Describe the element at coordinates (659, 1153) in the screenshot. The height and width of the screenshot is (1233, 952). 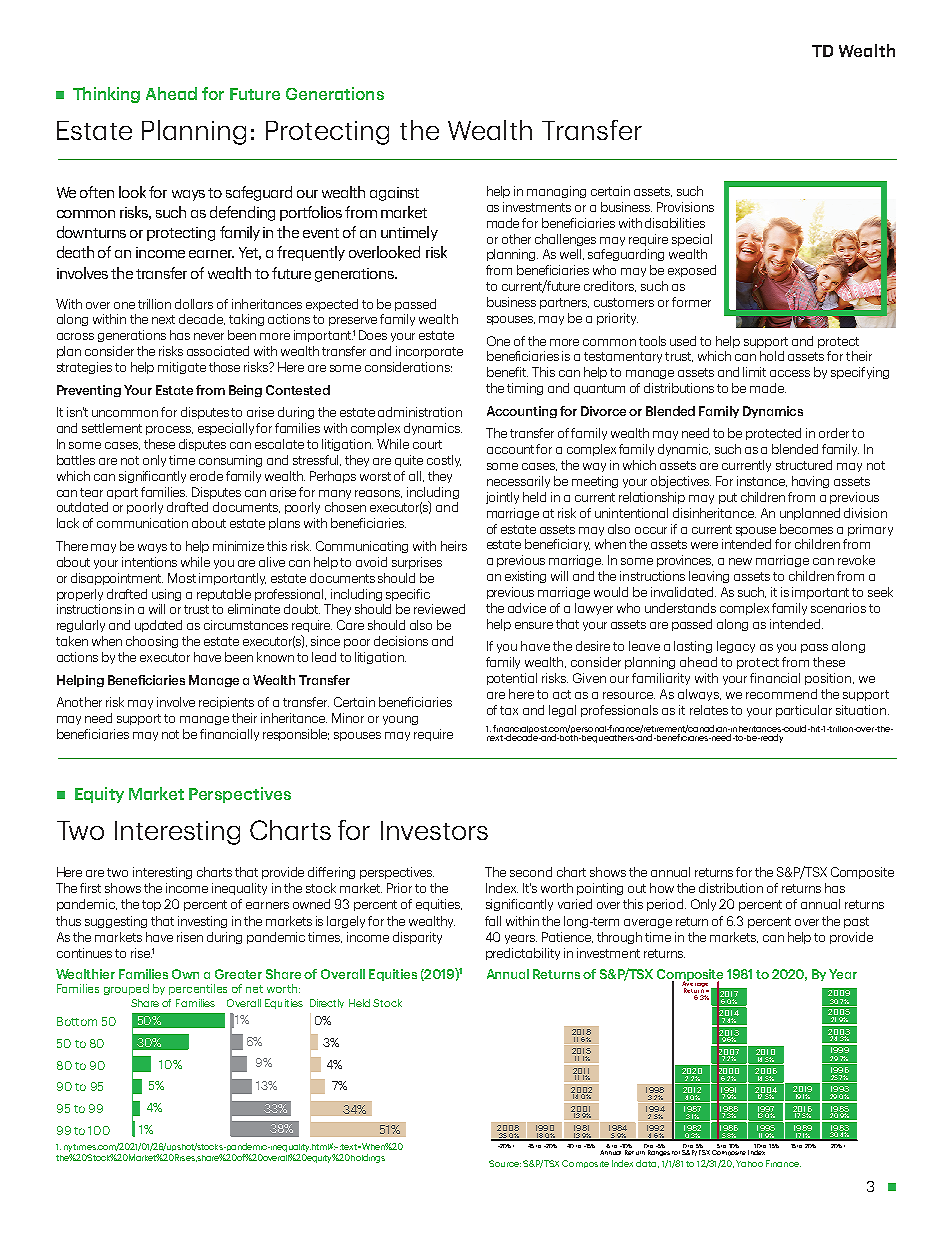
I see `Ranges` at that location.
